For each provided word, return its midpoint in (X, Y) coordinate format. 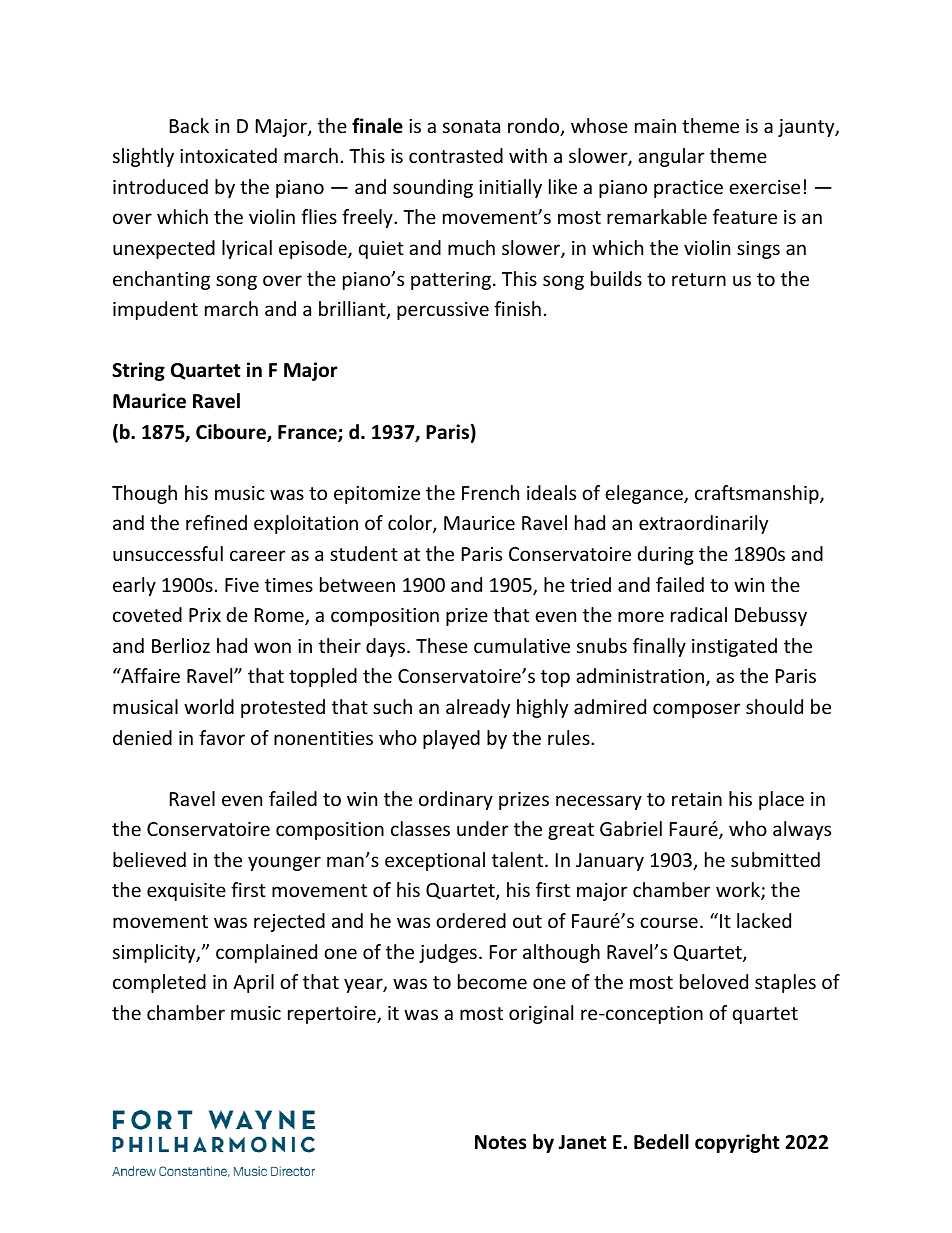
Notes (501, 1142)
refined (216, 522)
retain (697, 799)
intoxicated (228, 155)
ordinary (456, 800)
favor (222, 737)
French (490, 492)
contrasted (456, 155)
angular (671, 157)
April (253, 983)
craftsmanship (758, 494)
